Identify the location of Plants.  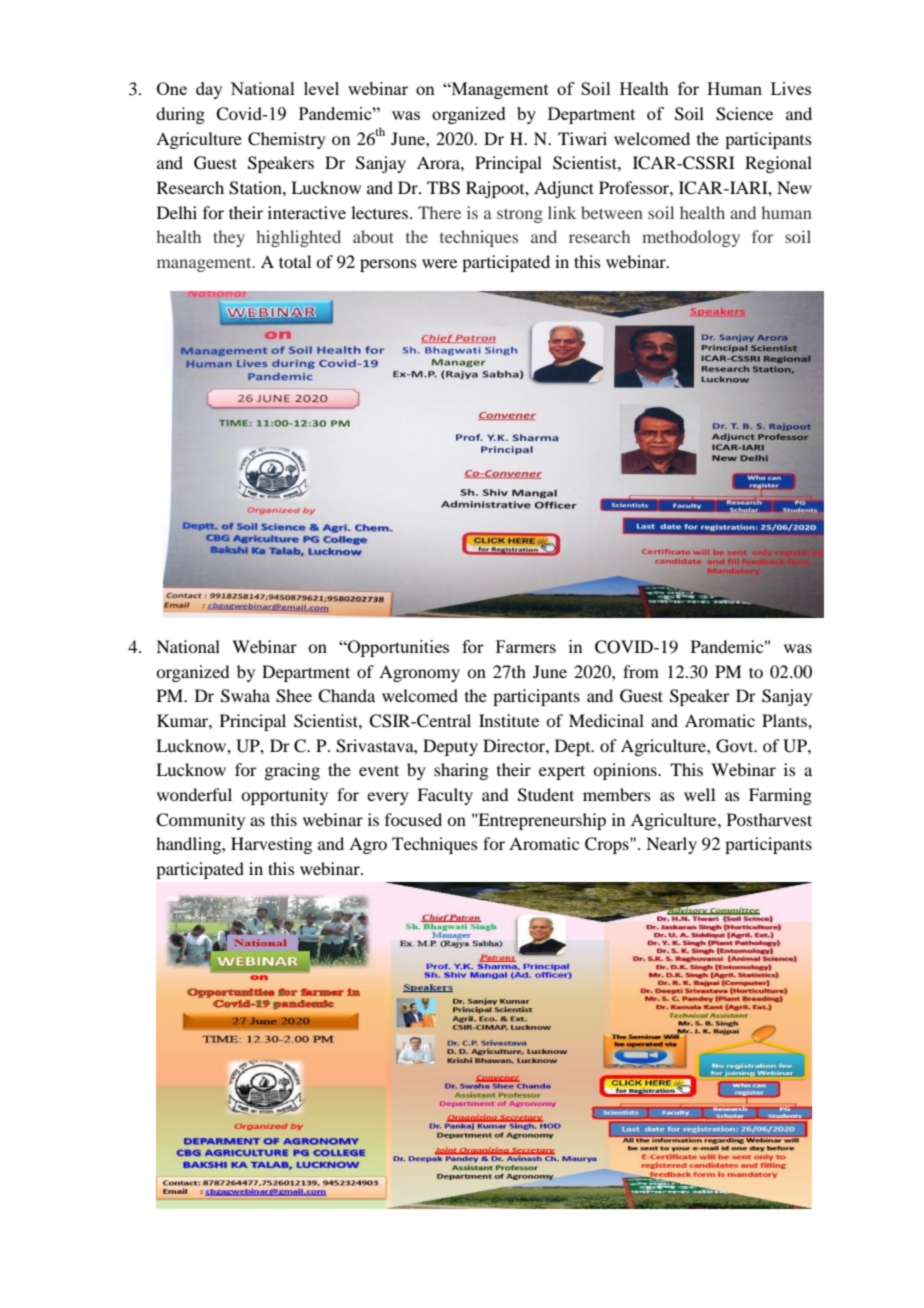
(785, 720).
